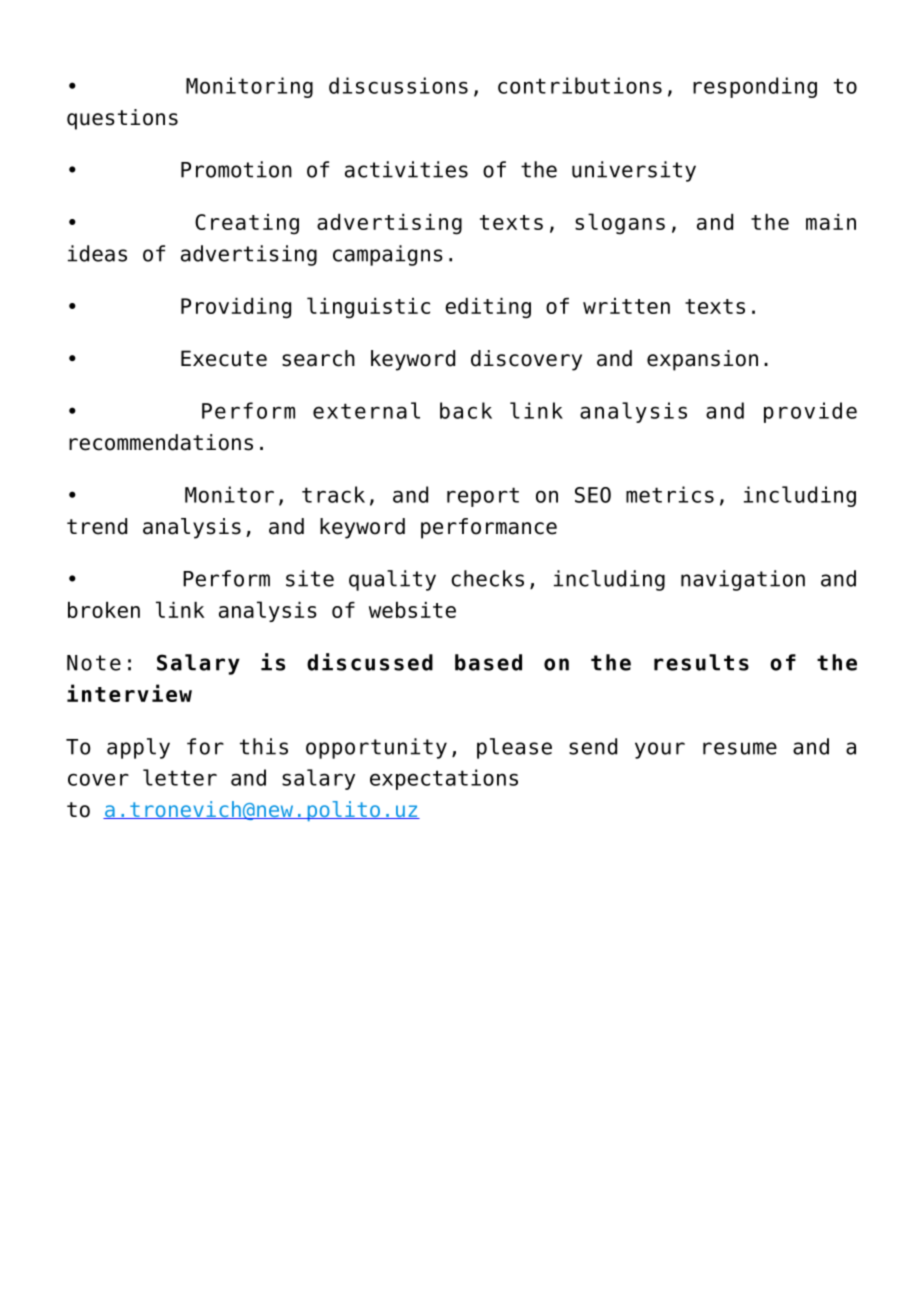 Image resolution: width=924 pixels, height=1308 pixels. What do you see at coordinates (97, 526) in the image?
I see `trend` at bounding box center [97, 526].
